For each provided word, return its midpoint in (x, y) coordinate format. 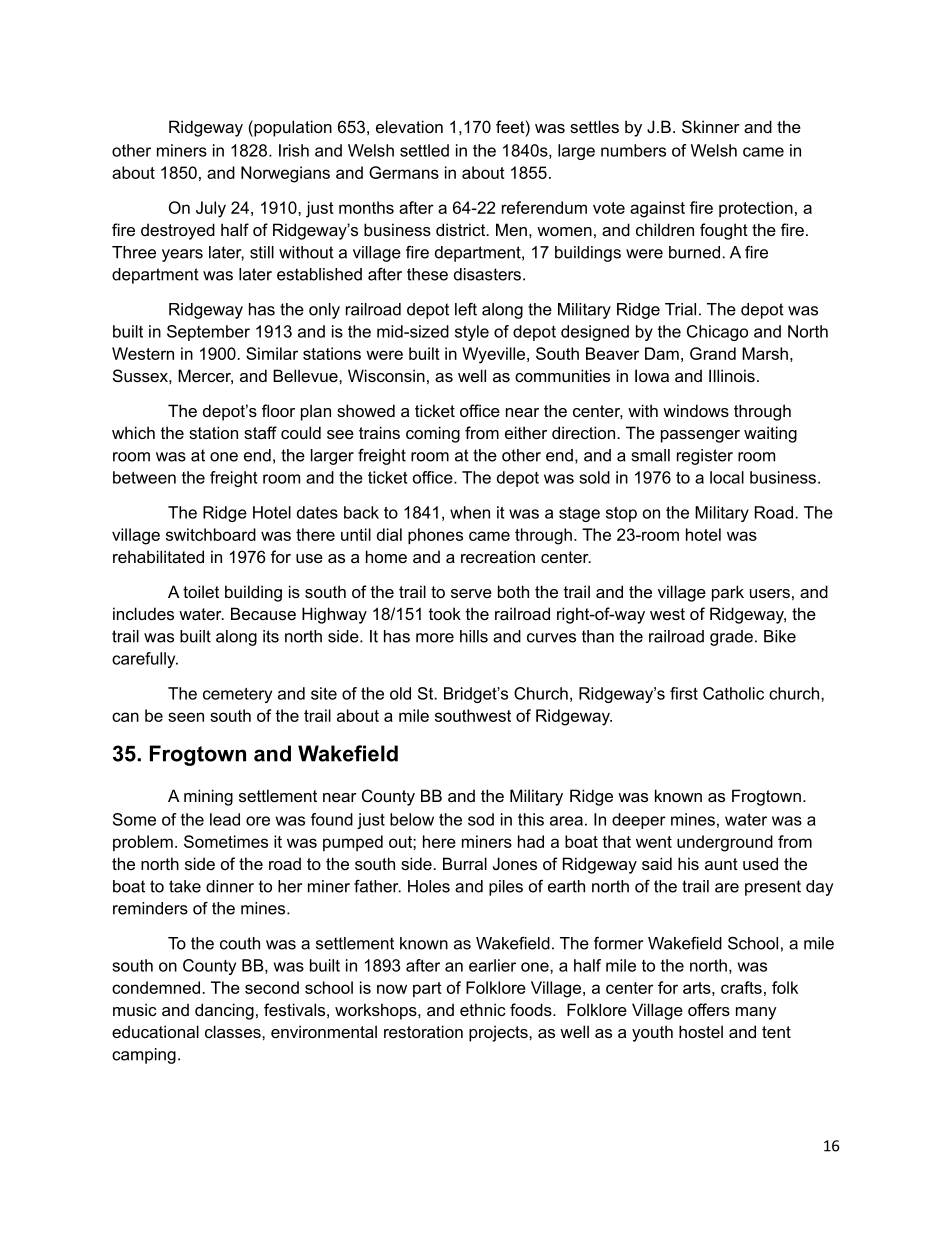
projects (499, 1033)
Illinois (732, 375)
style (472, 333)
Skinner (711, 126)
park (728, 593)
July (211, 209)
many (756, 1013)
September (208, 333)
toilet (201, 591)
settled (424, 150)
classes (234, 1031)
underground (725, 843)
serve (471, 593)
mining (208, 797)
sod (481, 819)
